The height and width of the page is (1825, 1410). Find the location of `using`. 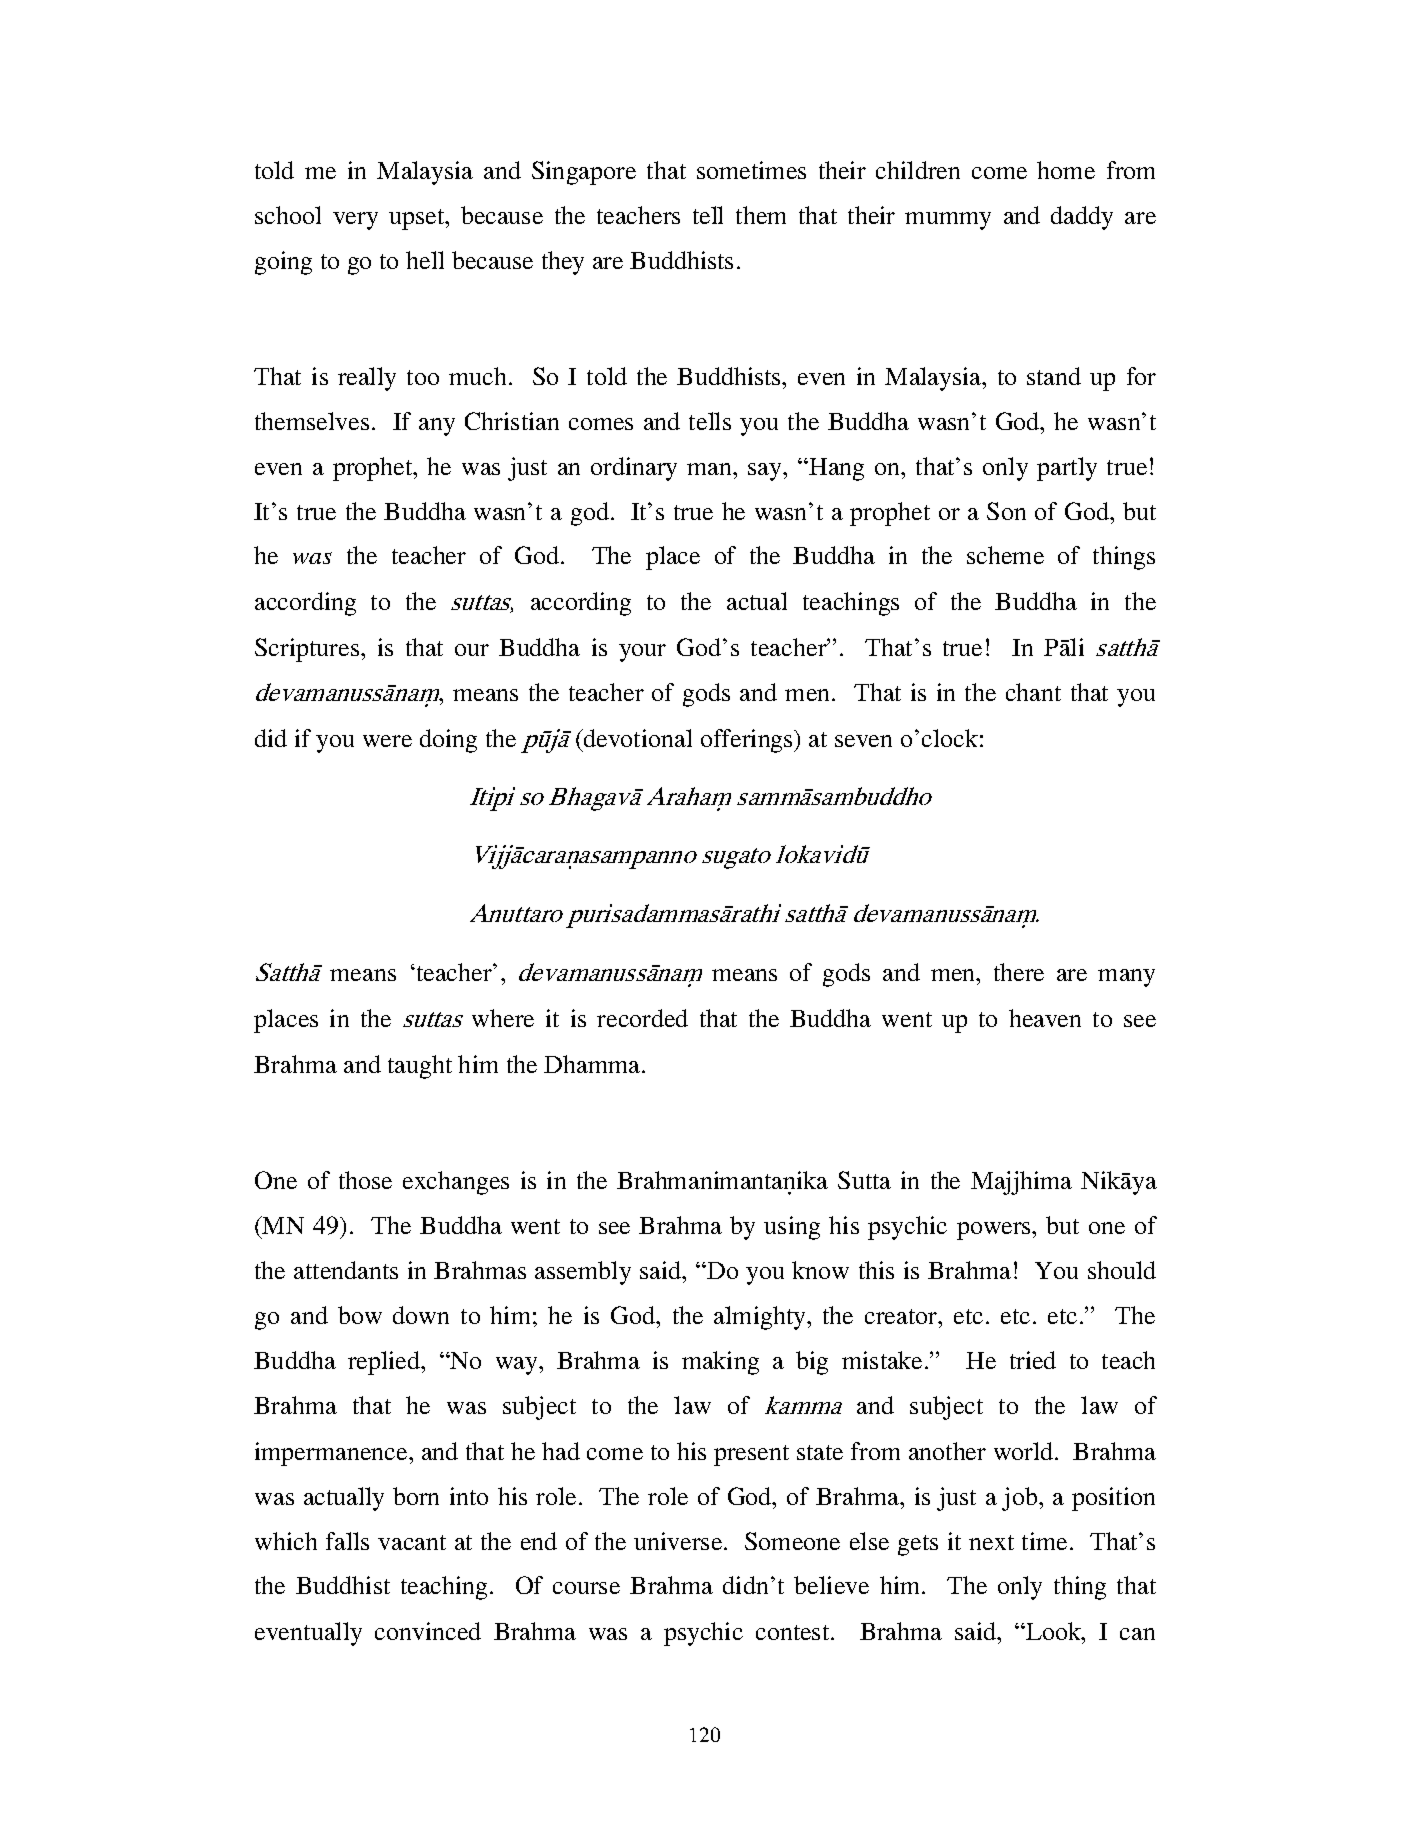

using is located at coordinates (792, 1228).
